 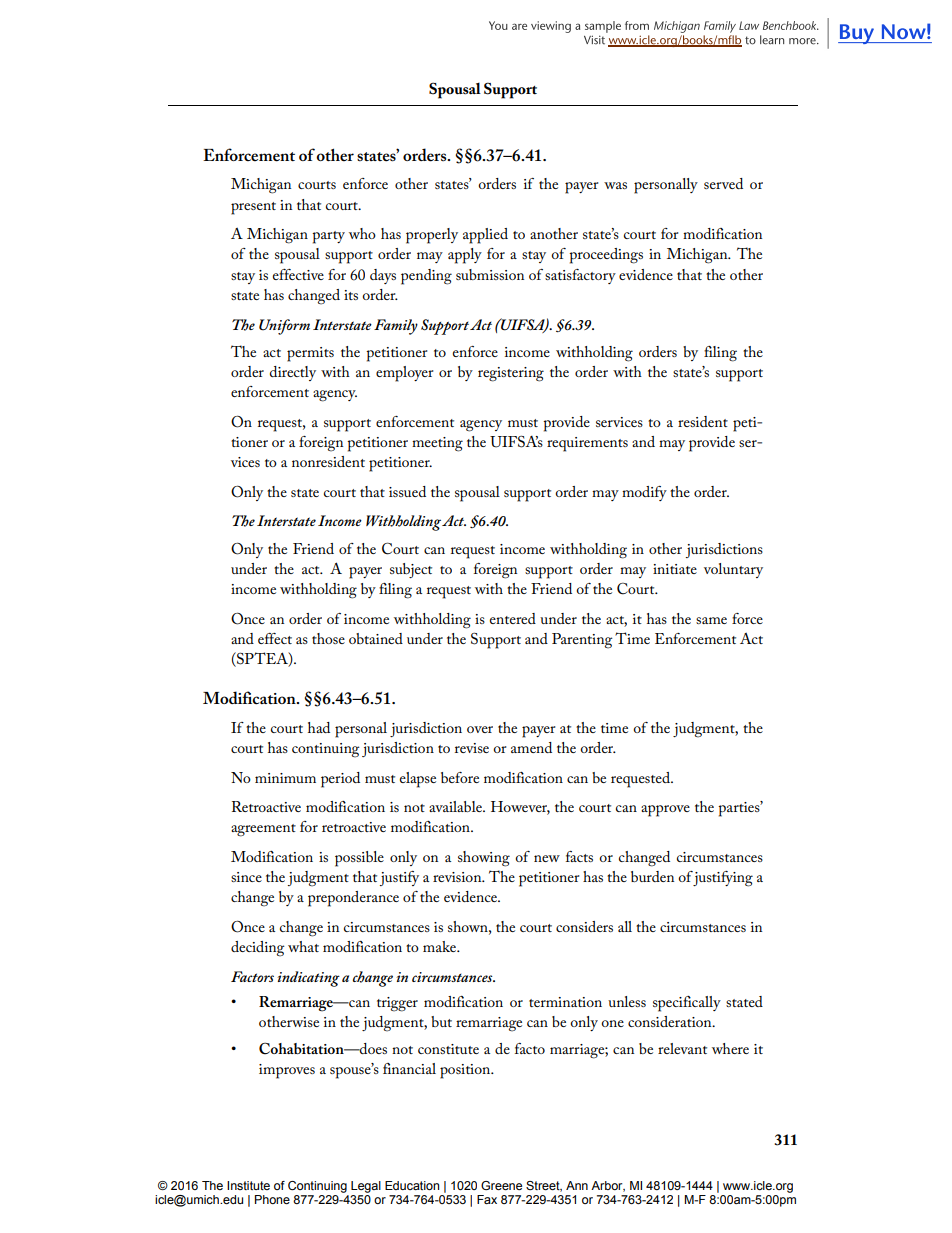 What do you see at coordinates (263, 830) in the screenshot?
I see `agreement` at bounding box center [263, 830].
